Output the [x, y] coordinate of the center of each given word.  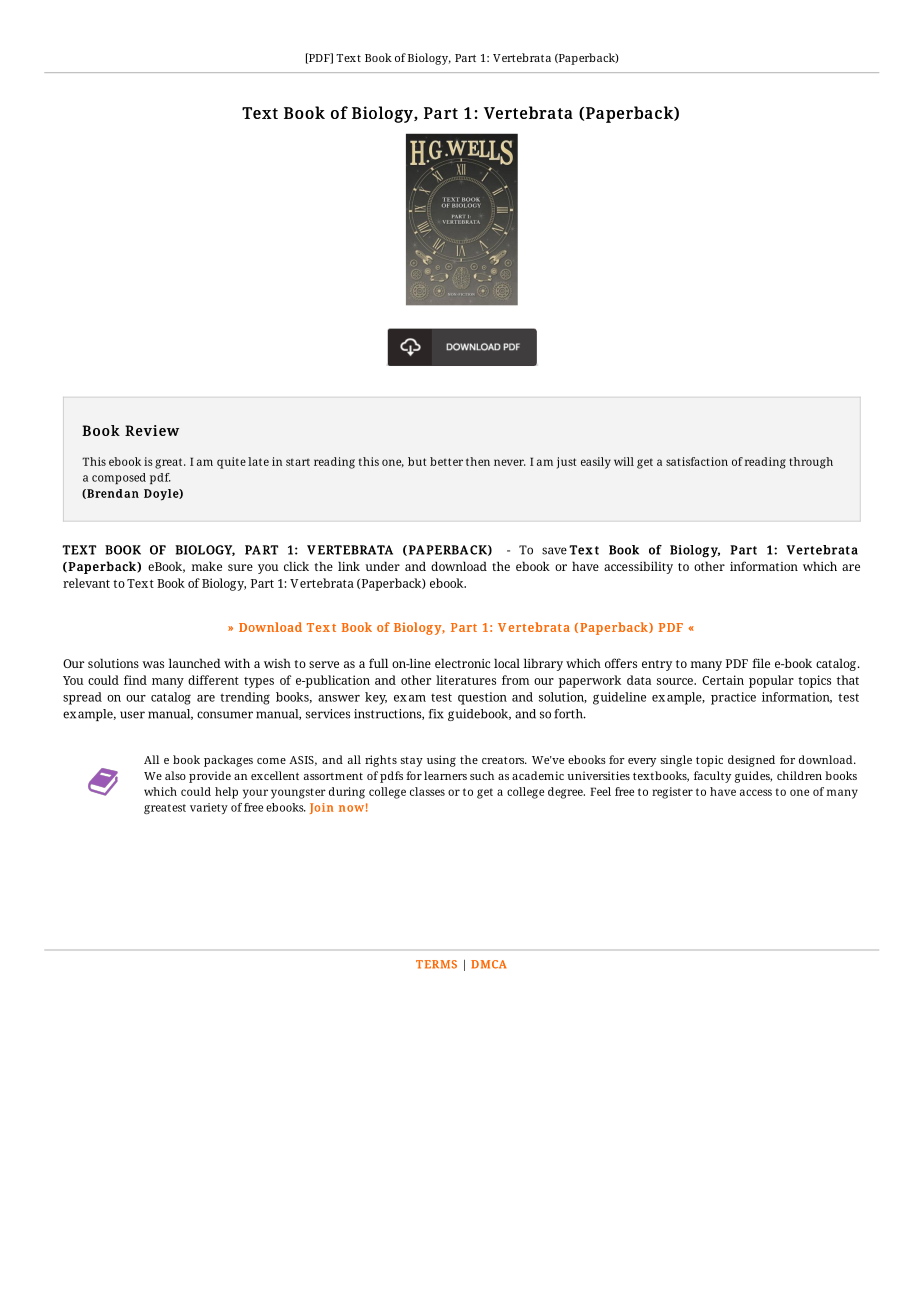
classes [427, 791]
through [811, 463]
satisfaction [697, 461]
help [226, 793]
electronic [462, 663]
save [554, 551]
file [761, 663]
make [206, 566]
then [478, 461]
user [132, 715]
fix [436, 714]
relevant [86, 583]
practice [733, 698]
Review [152, 430]
